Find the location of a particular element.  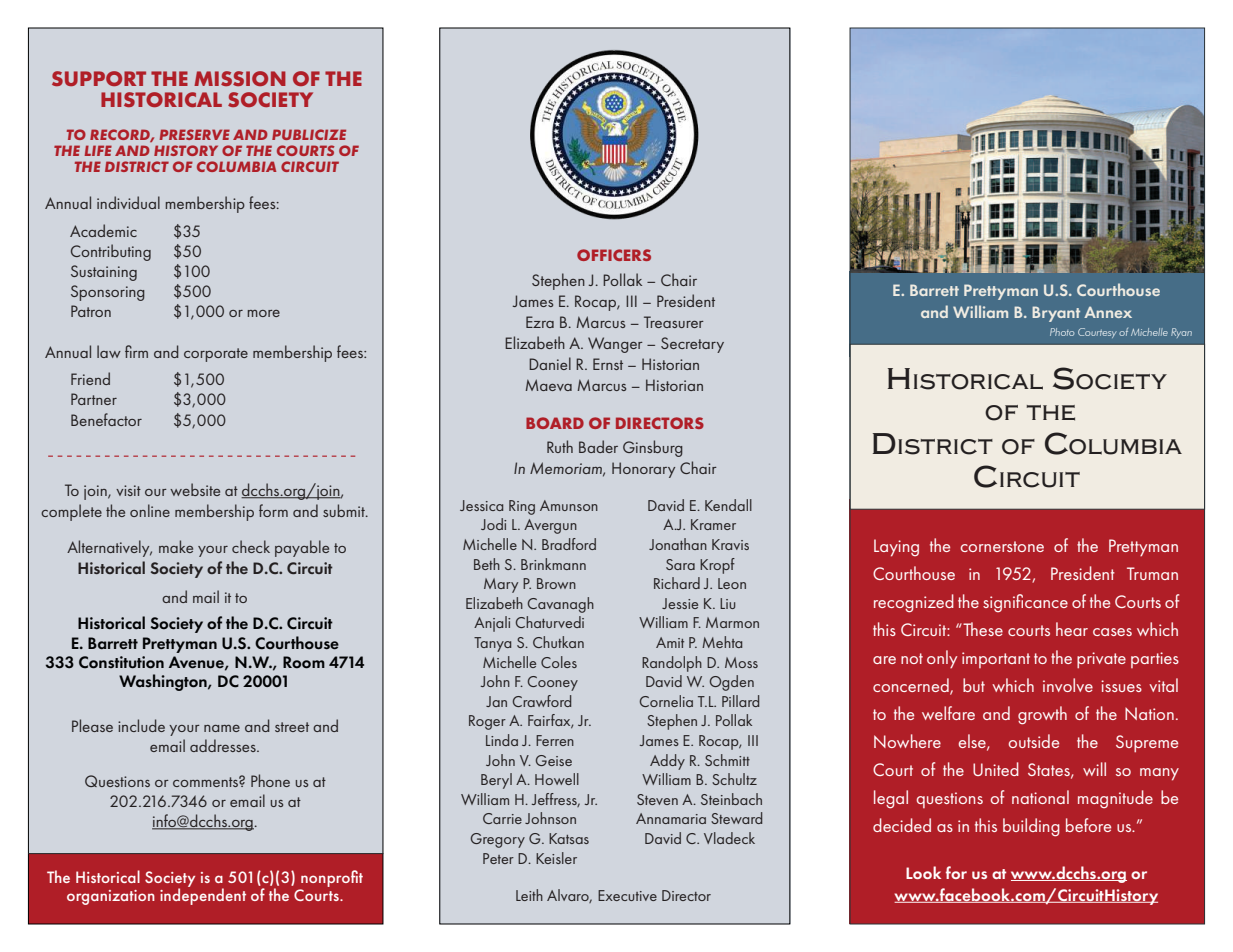

Annex is located at coordinates (1108, 312).
